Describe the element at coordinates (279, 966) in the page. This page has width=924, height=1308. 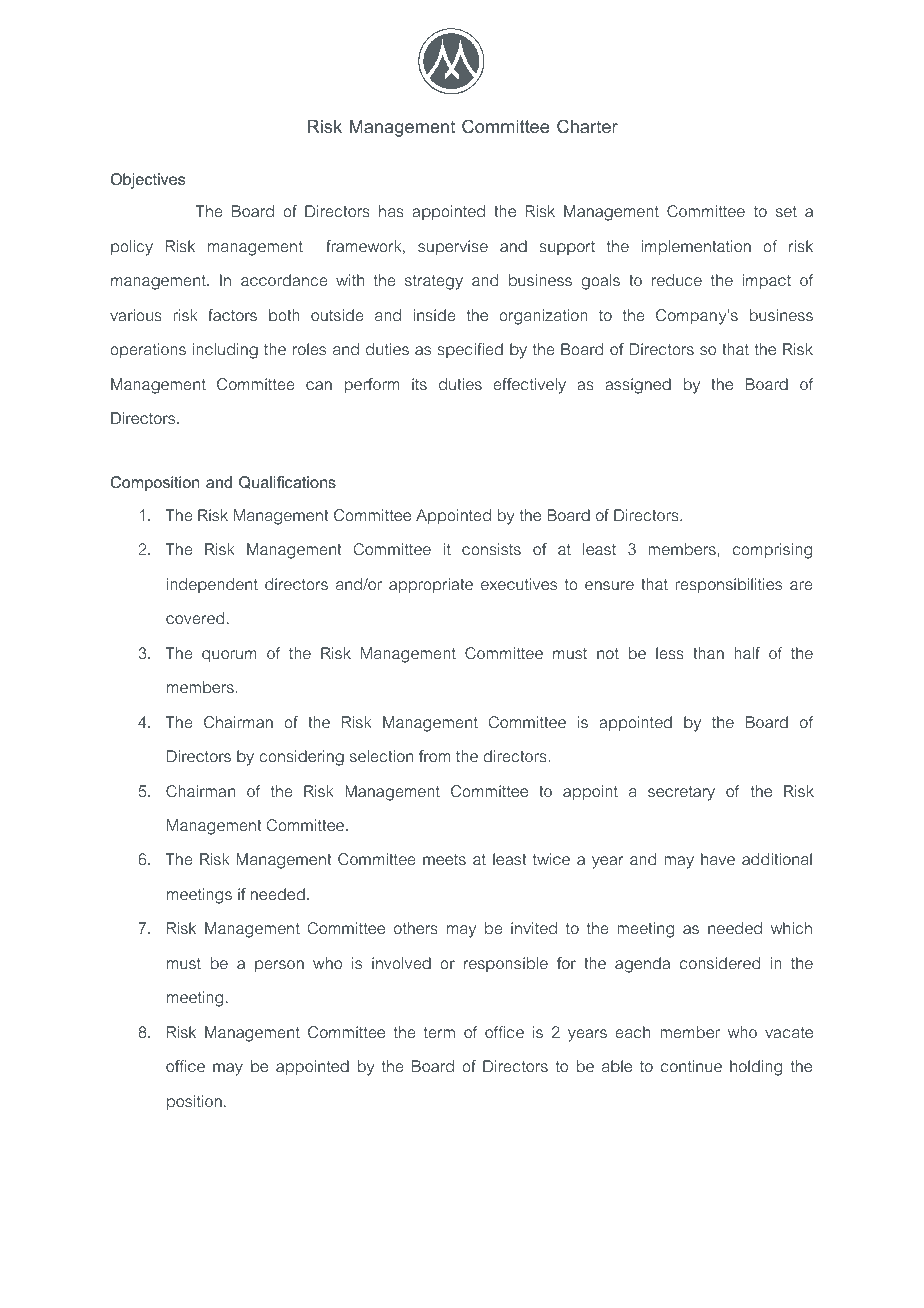
I see `person` at that location.
